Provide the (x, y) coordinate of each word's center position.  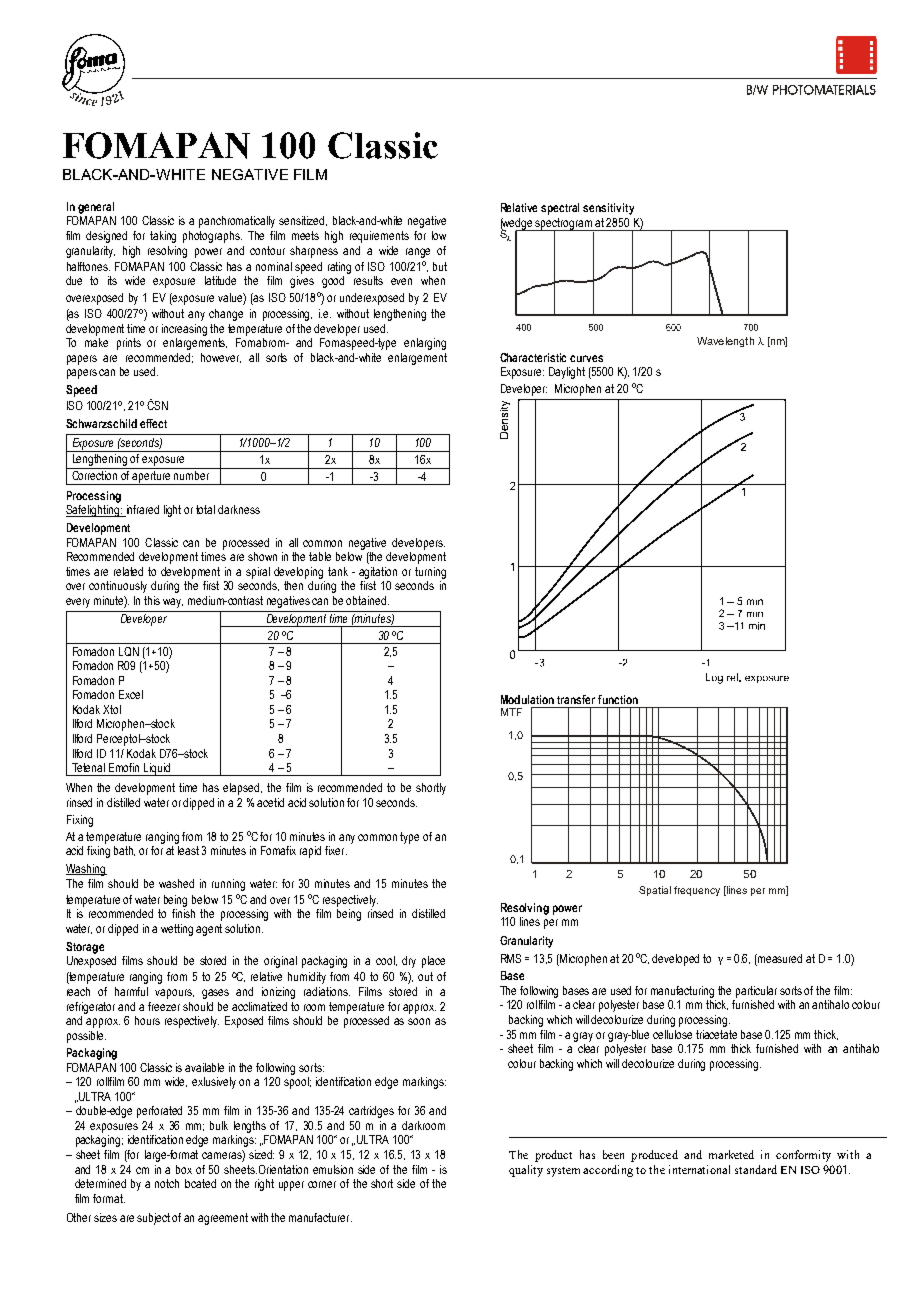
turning (430, 573)
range (418, 253)
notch (167, 1183)
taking (163, 237)
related (128, 571)
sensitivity (608, 209)
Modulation (527, 699)
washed (176, 883)
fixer (336, 850)
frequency (697, 891)
